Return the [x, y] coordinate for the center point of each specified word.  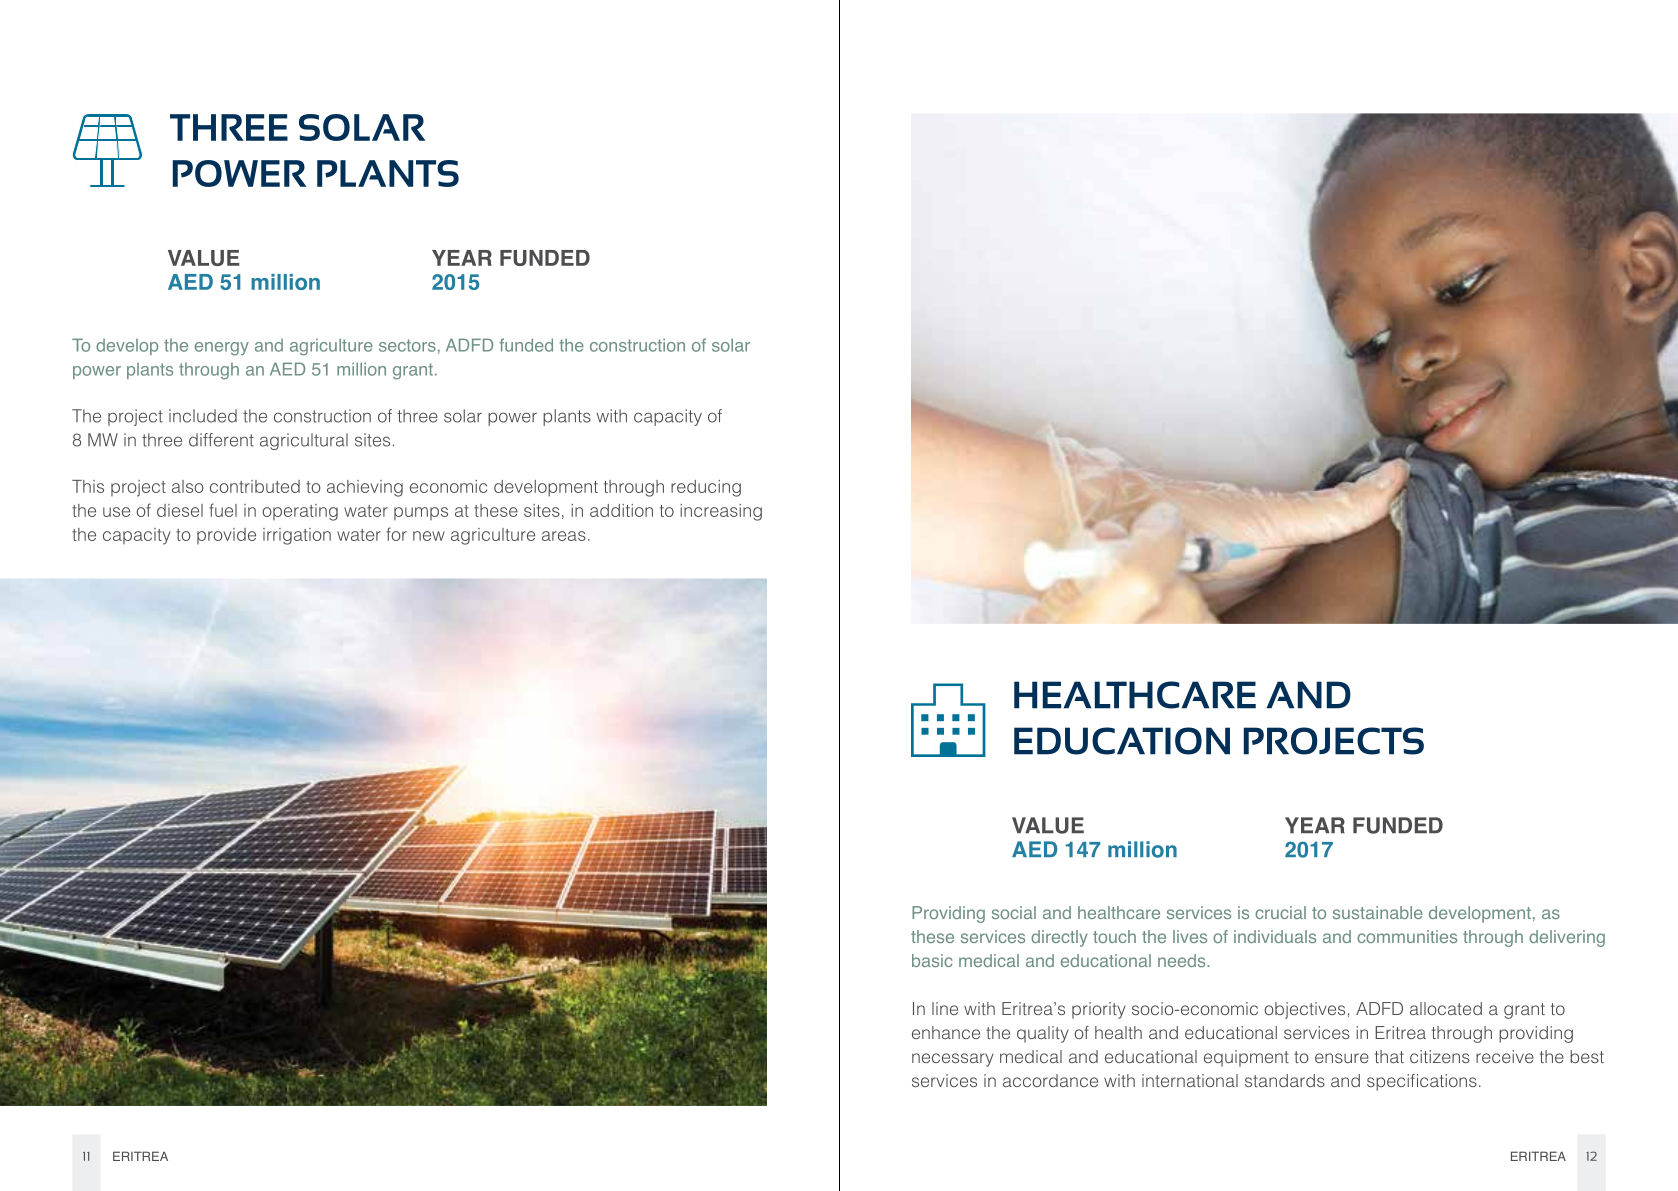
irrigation [297, 536]
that [1389, 1056]
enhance [946, 1032]
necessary [953, 1060]
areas [564, 536]
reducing [706, 488]
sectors [407, 345]
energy [222, 349]
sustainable [1378, 912]
